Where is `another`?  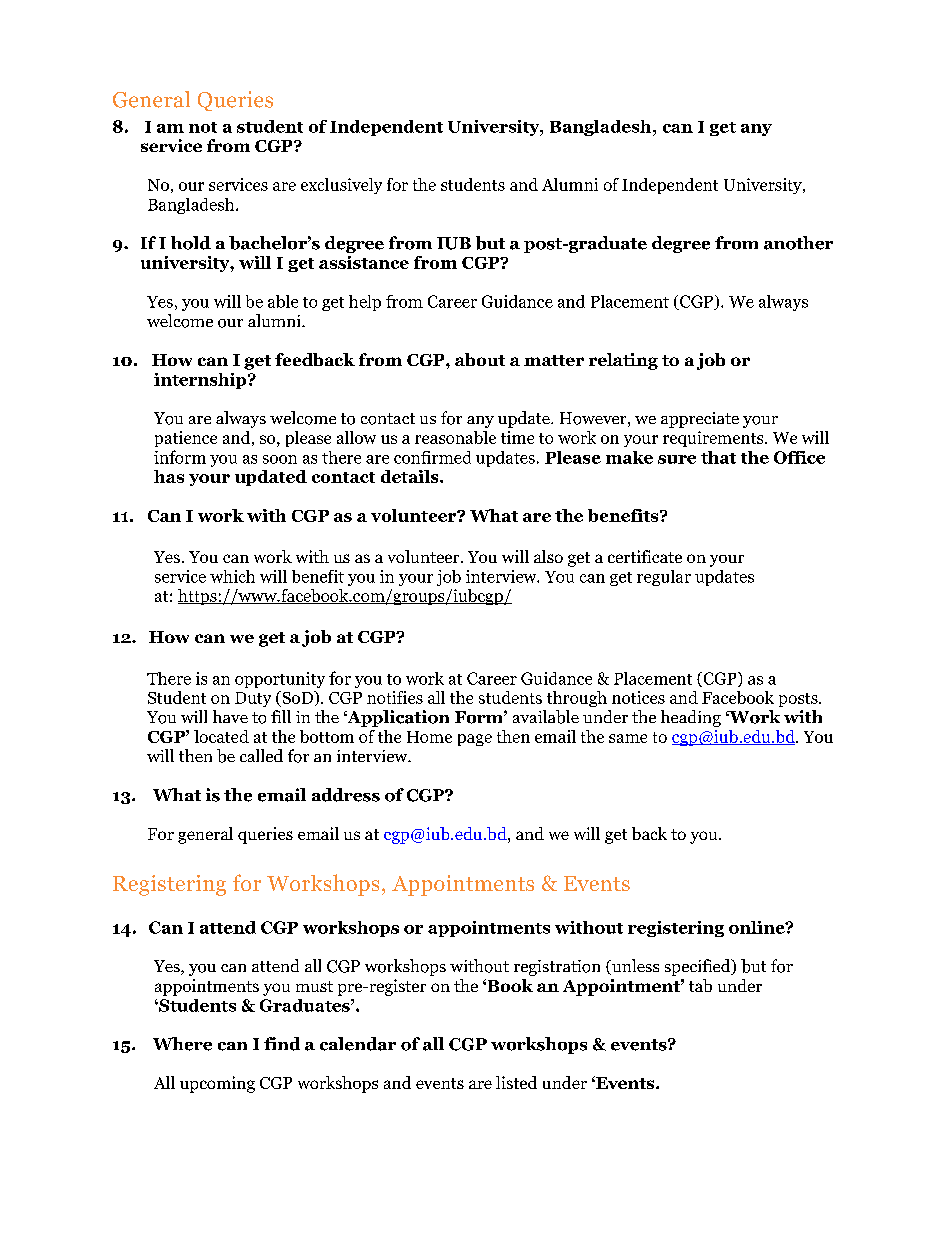
another is located at coordinates (798, 243).
